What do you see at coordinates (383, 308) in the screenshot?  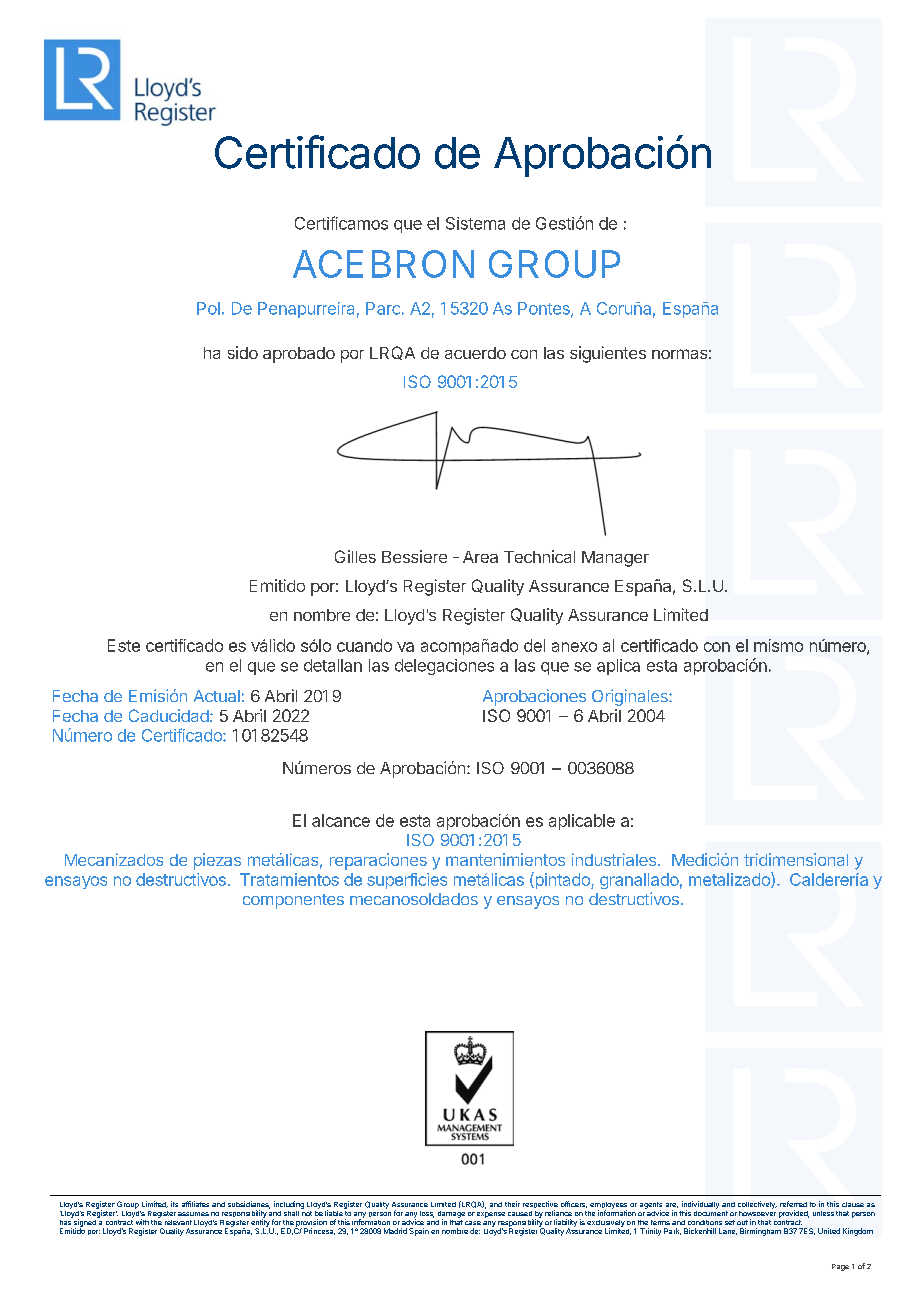 I see `Parc` at bounding box center [383, 308].
